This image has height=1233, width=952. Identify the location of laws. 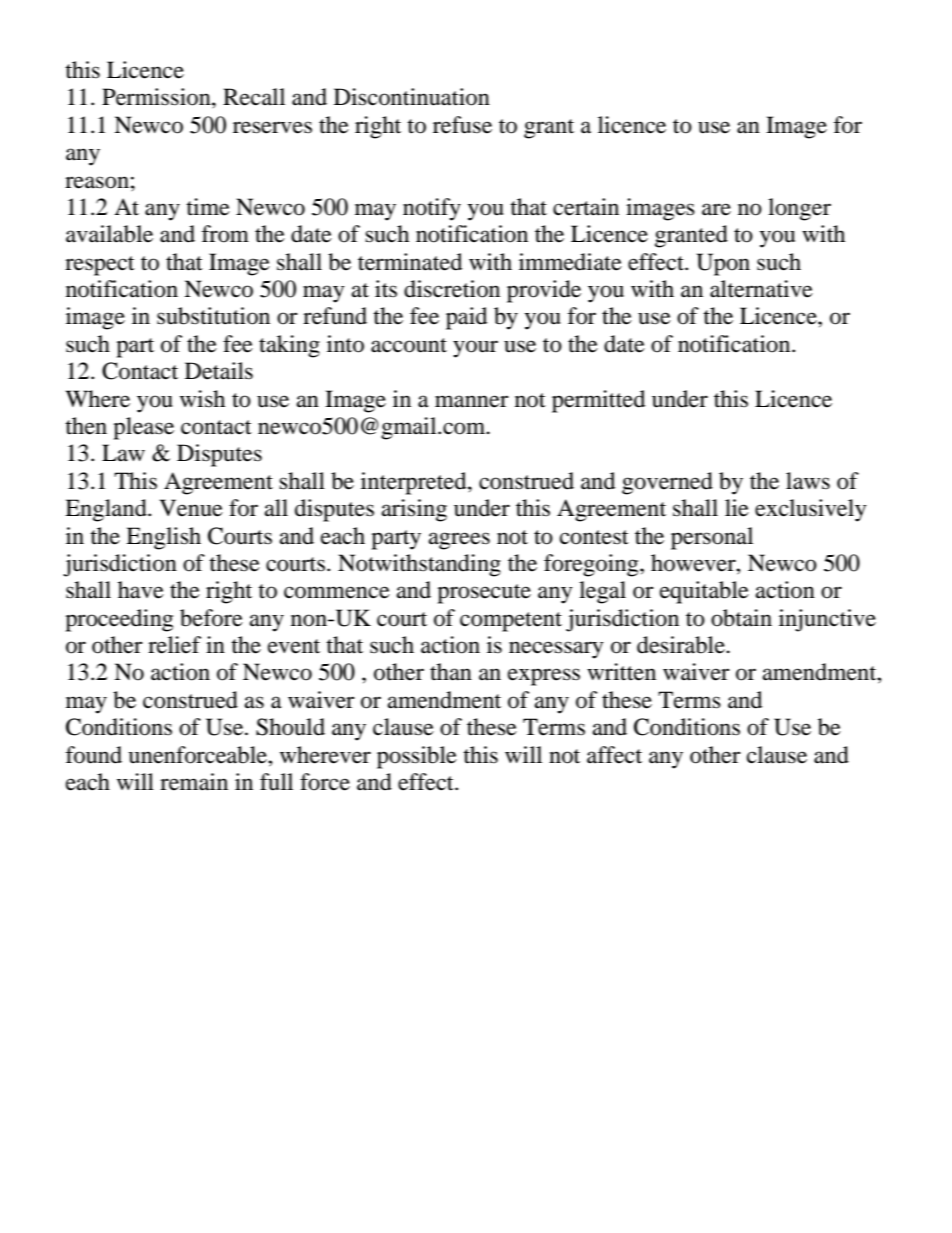
(808, 481).
